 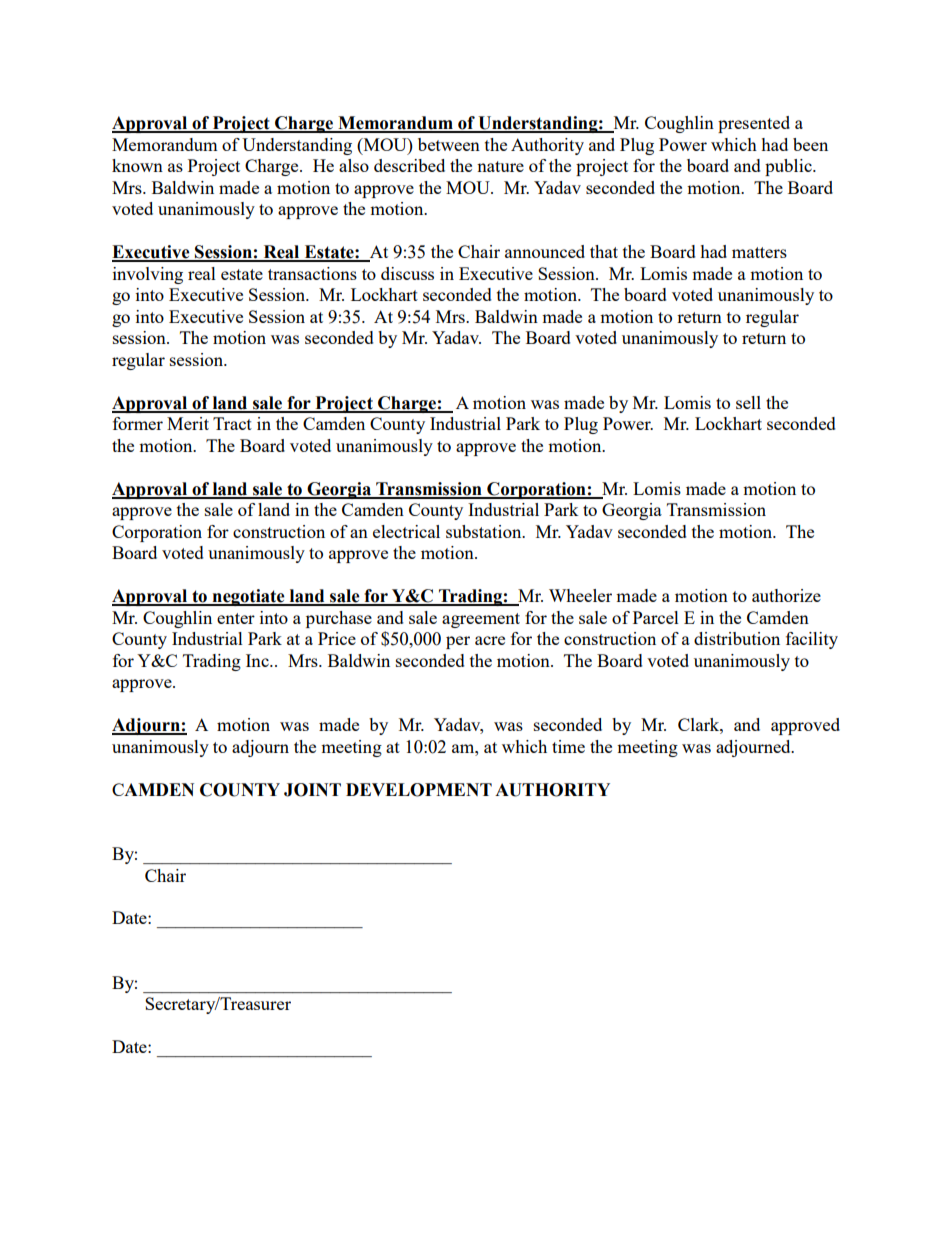 What do you see at coordinates (748, 402) in the screenshot?
I see `sell` at bounding box center [748, 402].
